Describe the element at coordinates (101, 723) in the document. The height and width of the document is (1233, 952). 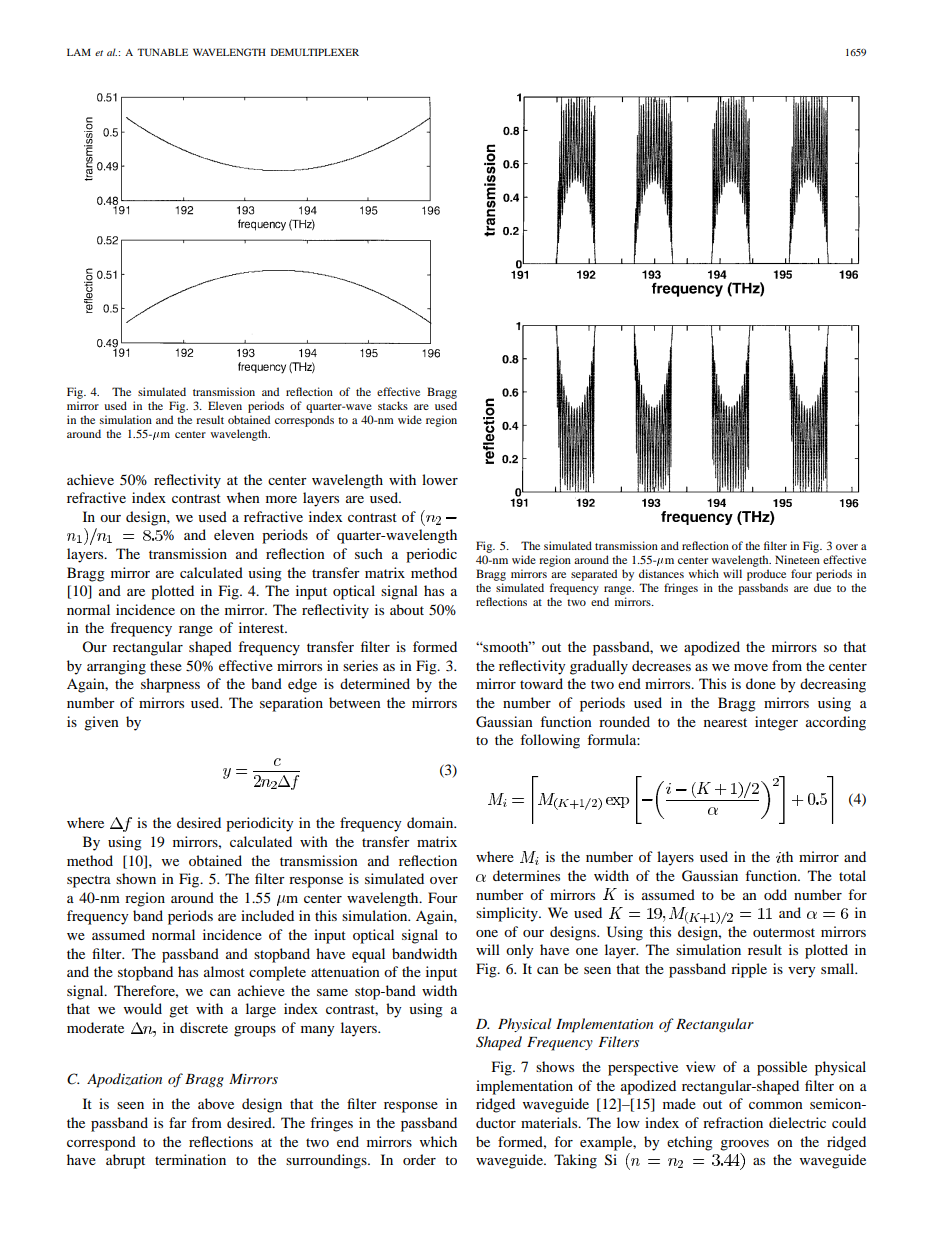
I see `given` at that location.
